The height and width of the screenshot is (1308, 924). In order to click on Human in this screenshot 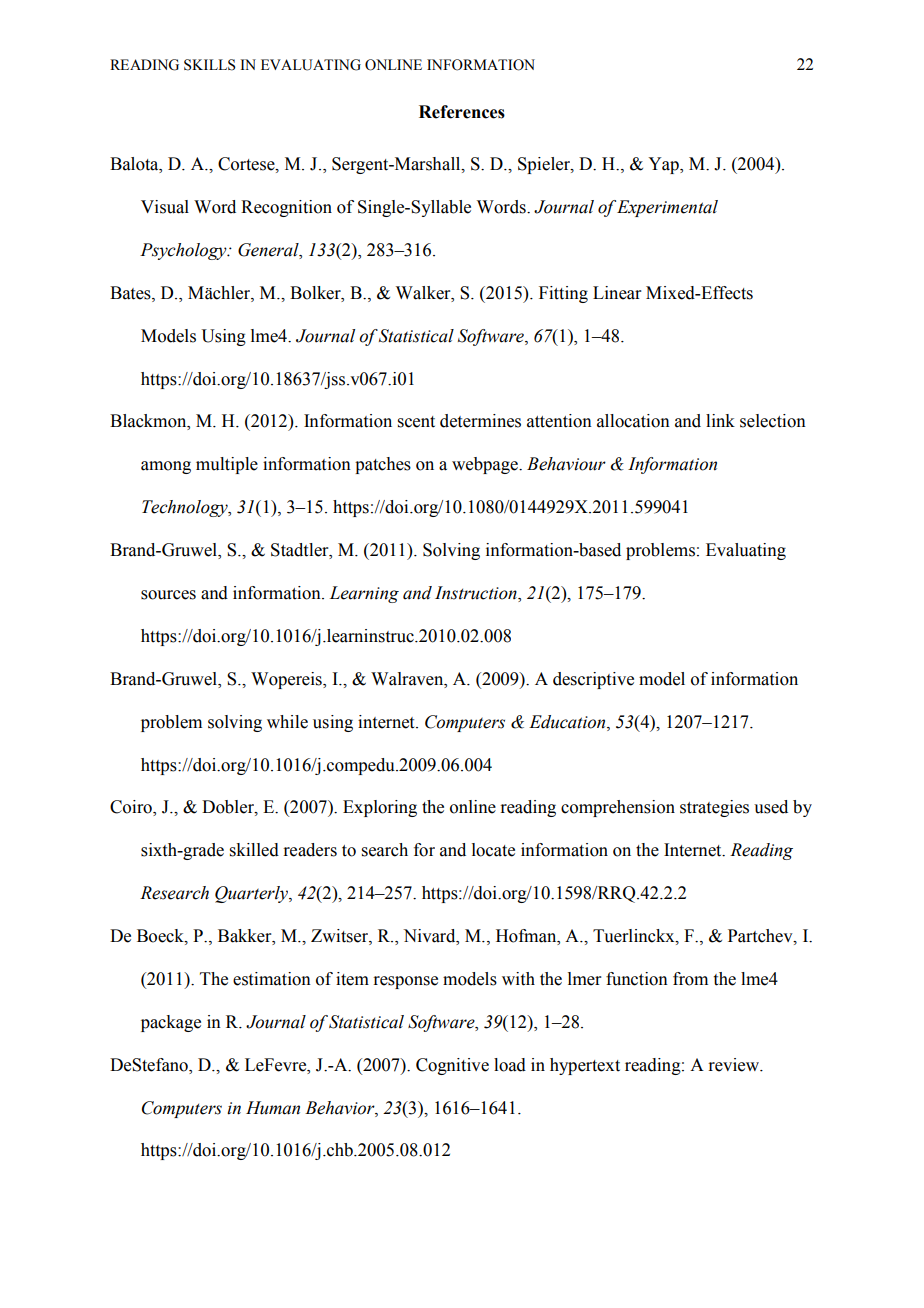, I will do `click(273, 1108)`.
